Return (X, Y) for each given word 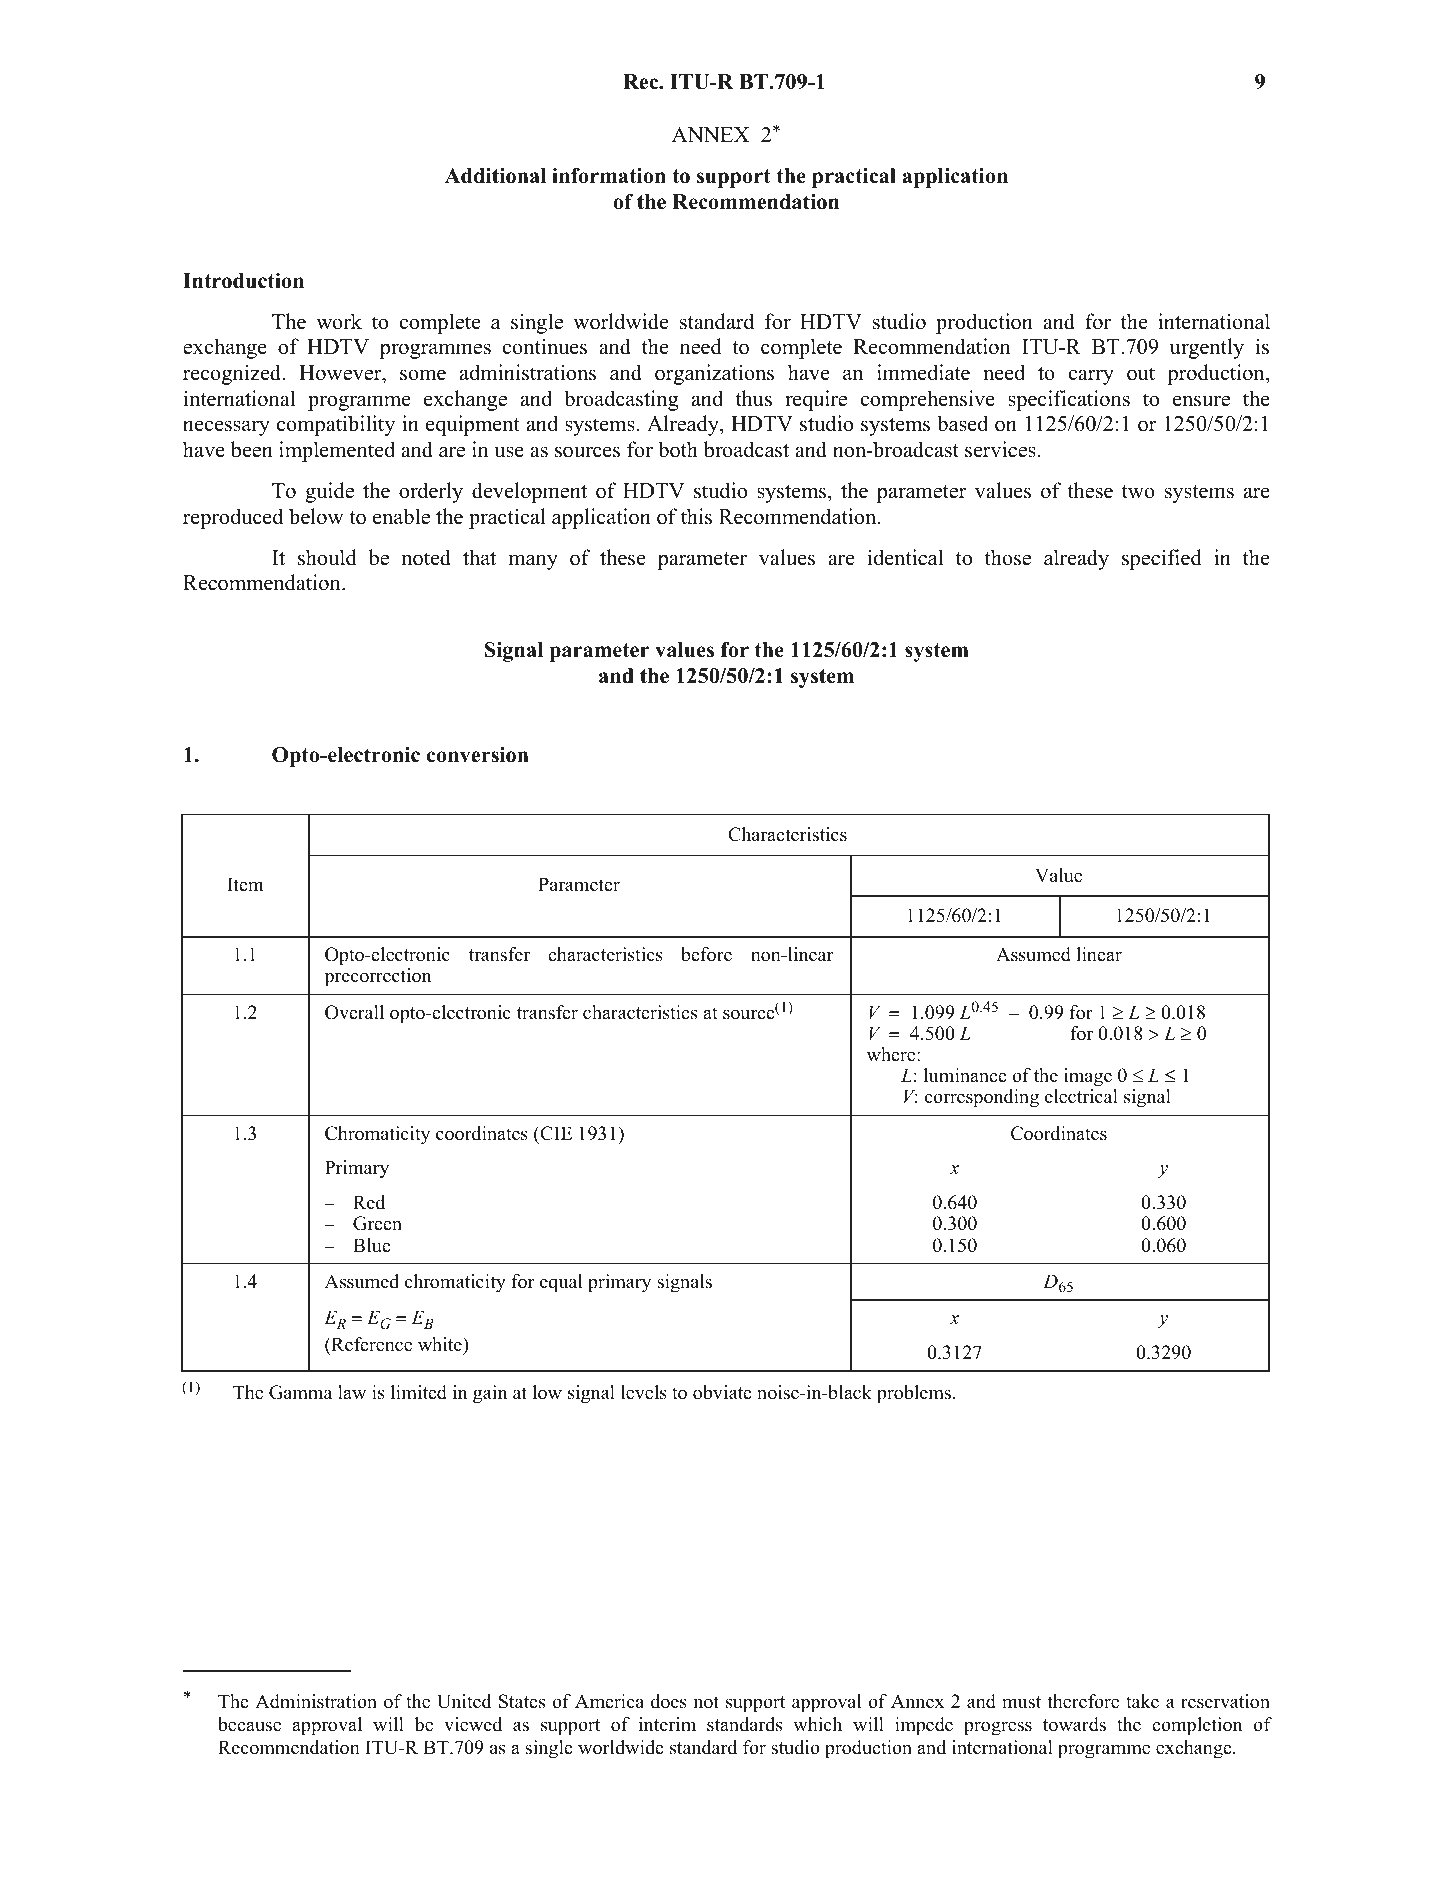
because (249, 1724)
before (706, 954)
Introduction (243, 281)
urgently (1207, 348)
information (609, 176)
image (1088, 1079)
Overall (354, 1012)
